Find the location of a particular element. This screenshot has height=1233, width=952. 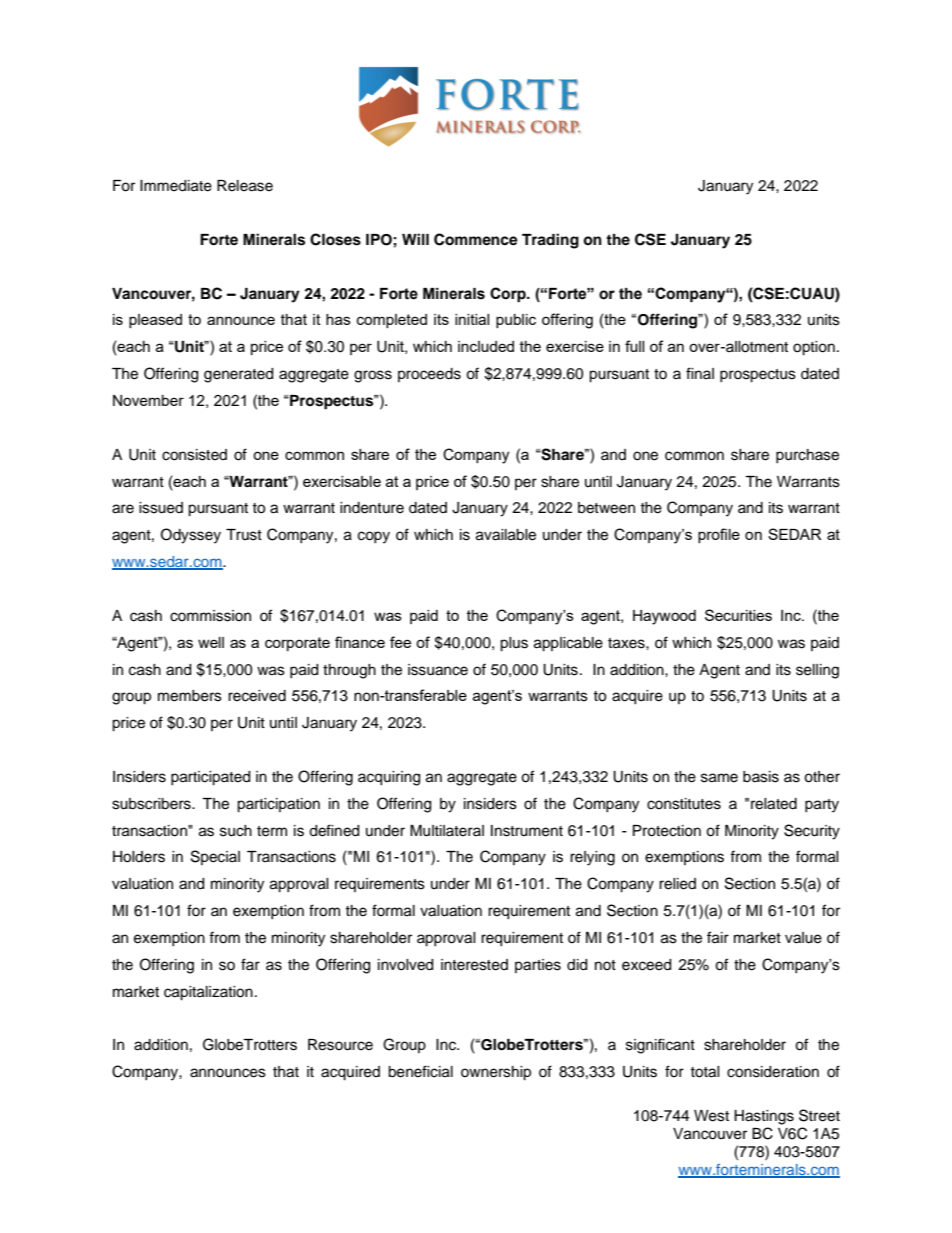

Trading is located at coordinates (550, 241).
